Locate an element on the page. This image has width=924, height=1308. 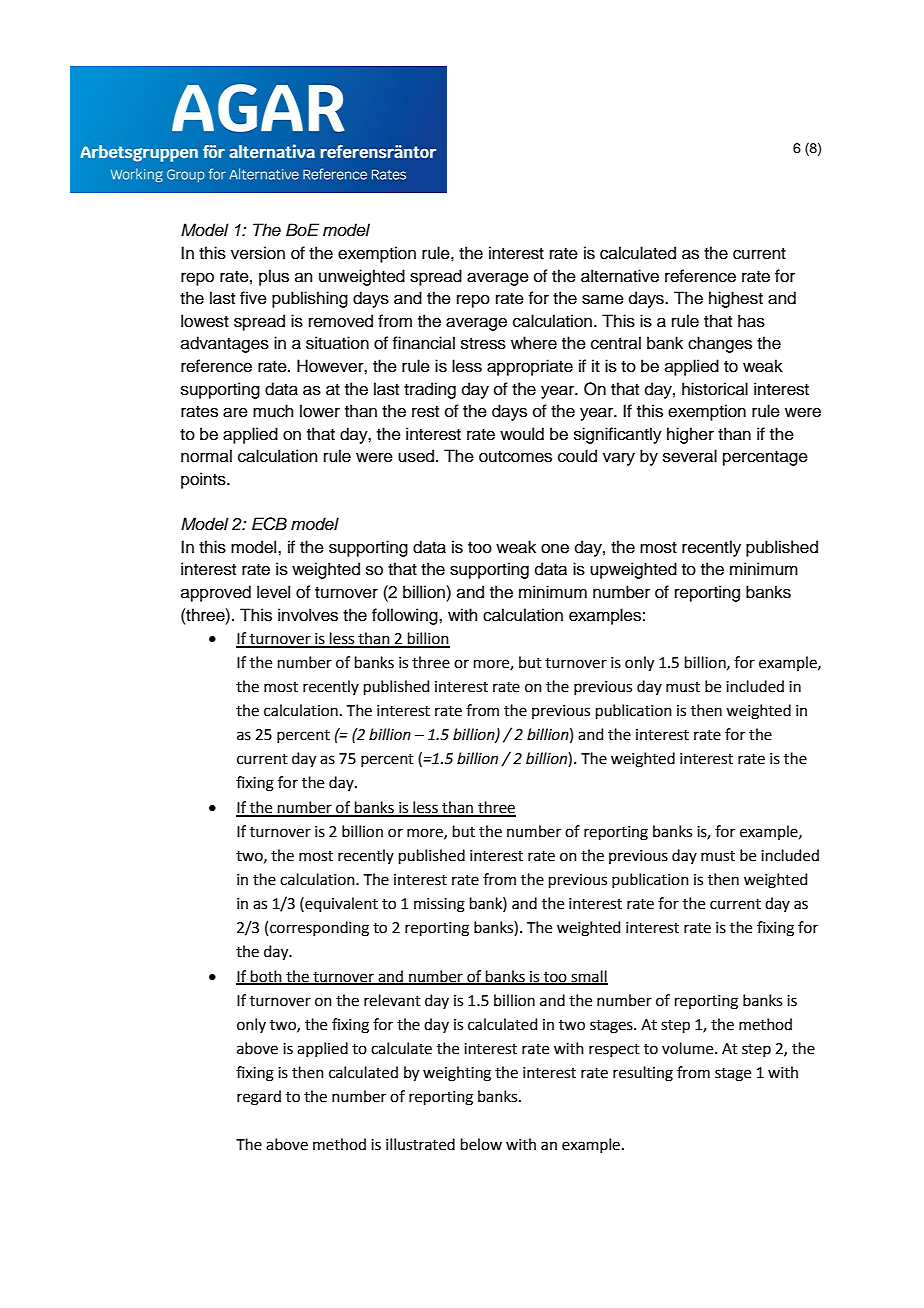
small is located at coordinates (589, 977).
